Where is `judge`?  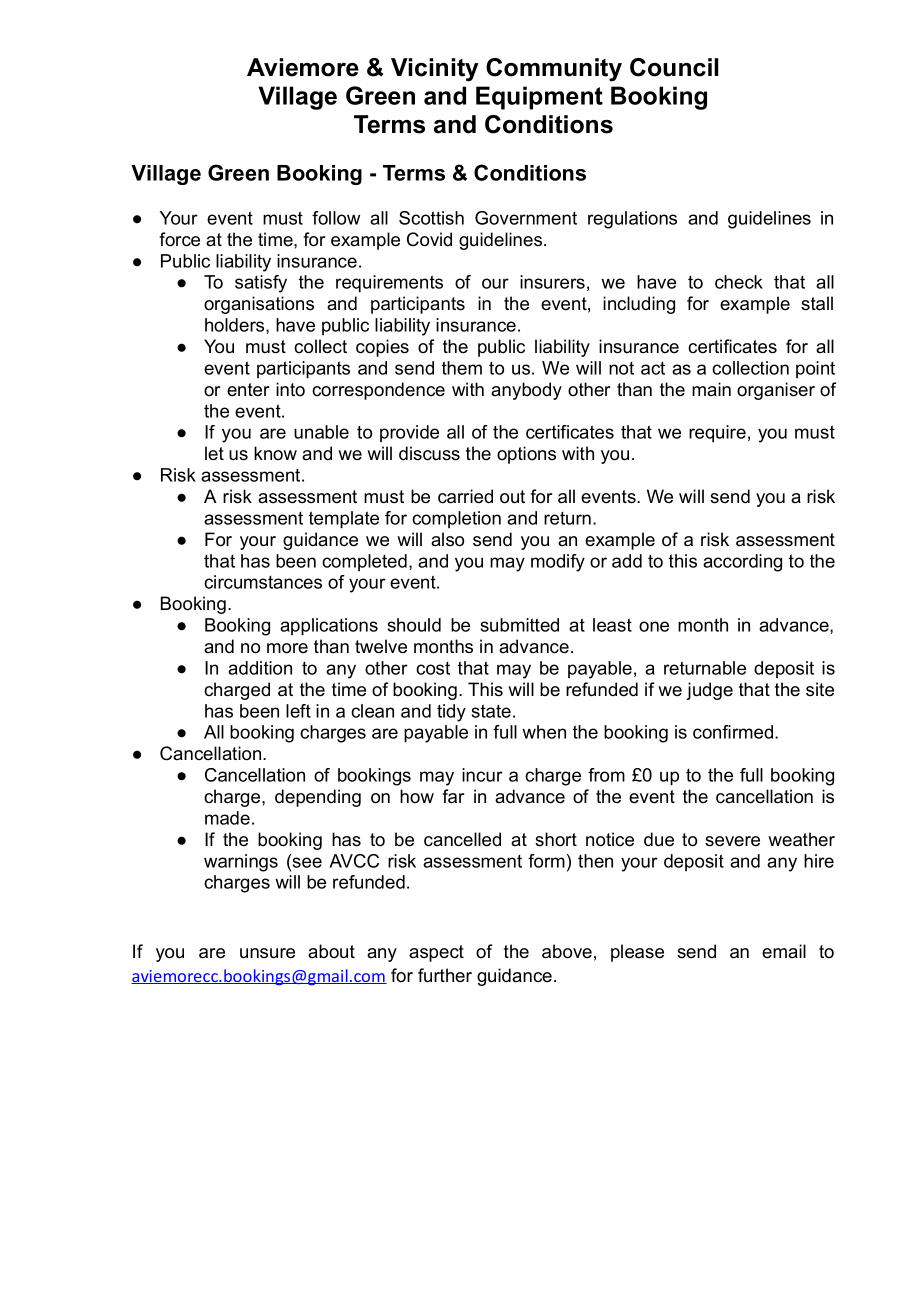 judge is located at coordinates (709, 691).
